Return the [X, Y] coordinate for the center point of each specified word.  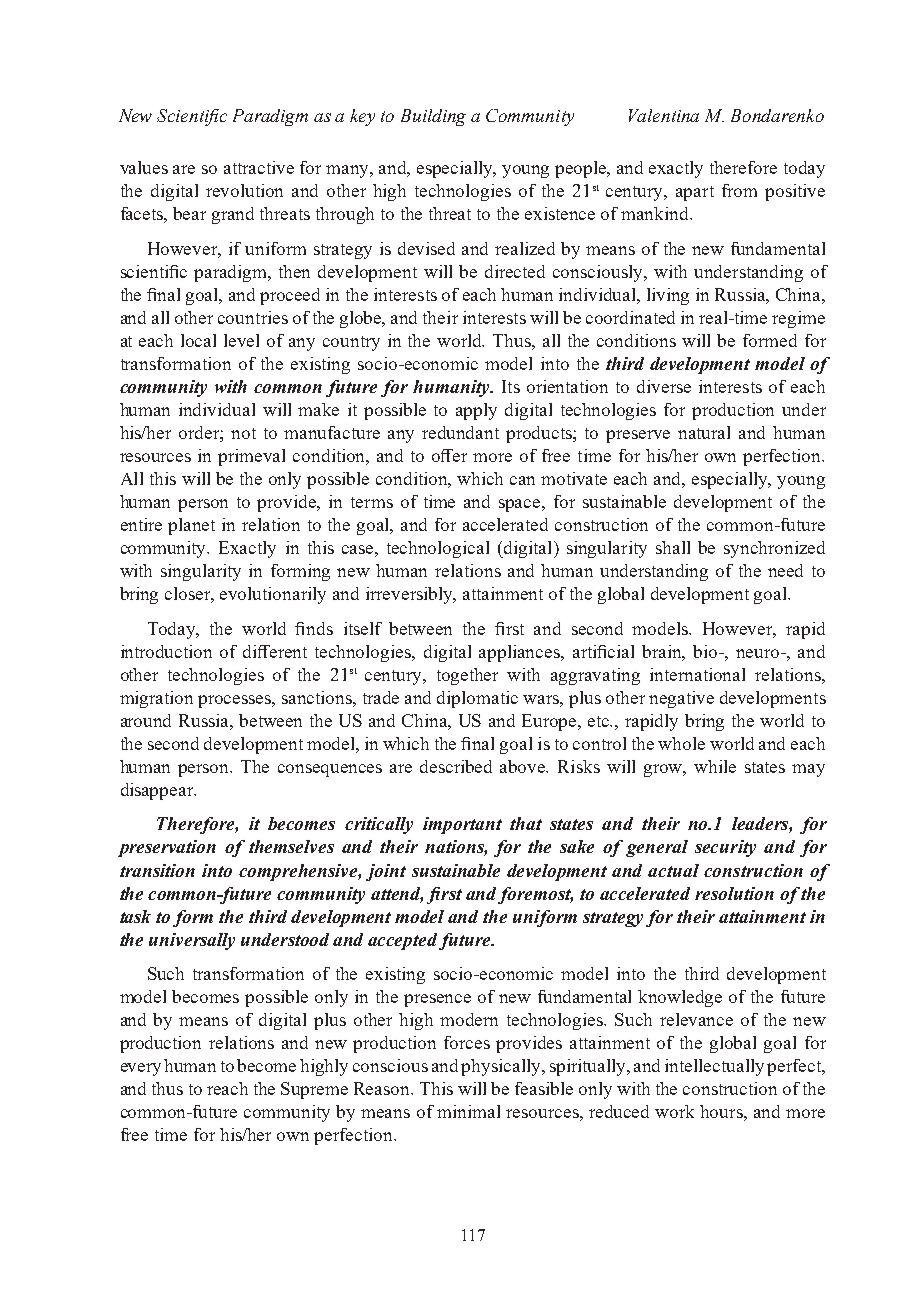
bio [706, 651]
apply [476, 411]
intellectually [714, 1067]
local [198, 340]
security [725, 848]
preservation [167, 848]
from [739, 190]
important [462, 825]
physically [502, 1067]
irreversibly [411, 595]
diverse [664, 386]
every [141, 1069]
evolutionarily [273, 595]
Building [433, 117]
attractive [259, 167]
